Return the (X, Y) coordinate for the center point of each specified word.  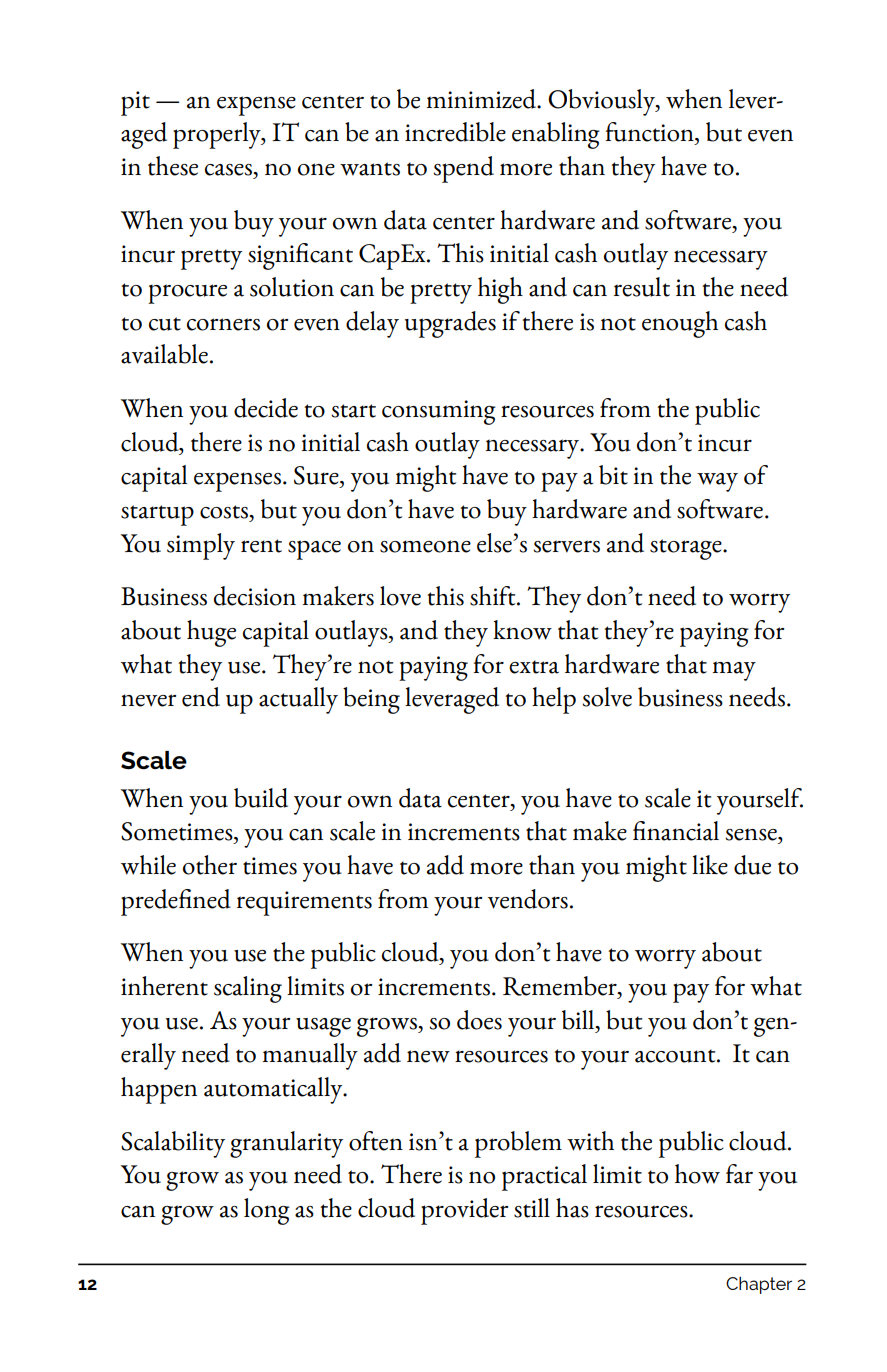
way (717, 482)
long (267, 1211)
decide (266, 408)
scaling (248, 989)
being (371, 700)
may (734, 671)
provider (465, 1211)
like (710, 865)
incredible (455, 132)
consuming (439, 412)
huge (211, 633)
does (479, 1020)
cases (230, 170)
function (650, 132)
